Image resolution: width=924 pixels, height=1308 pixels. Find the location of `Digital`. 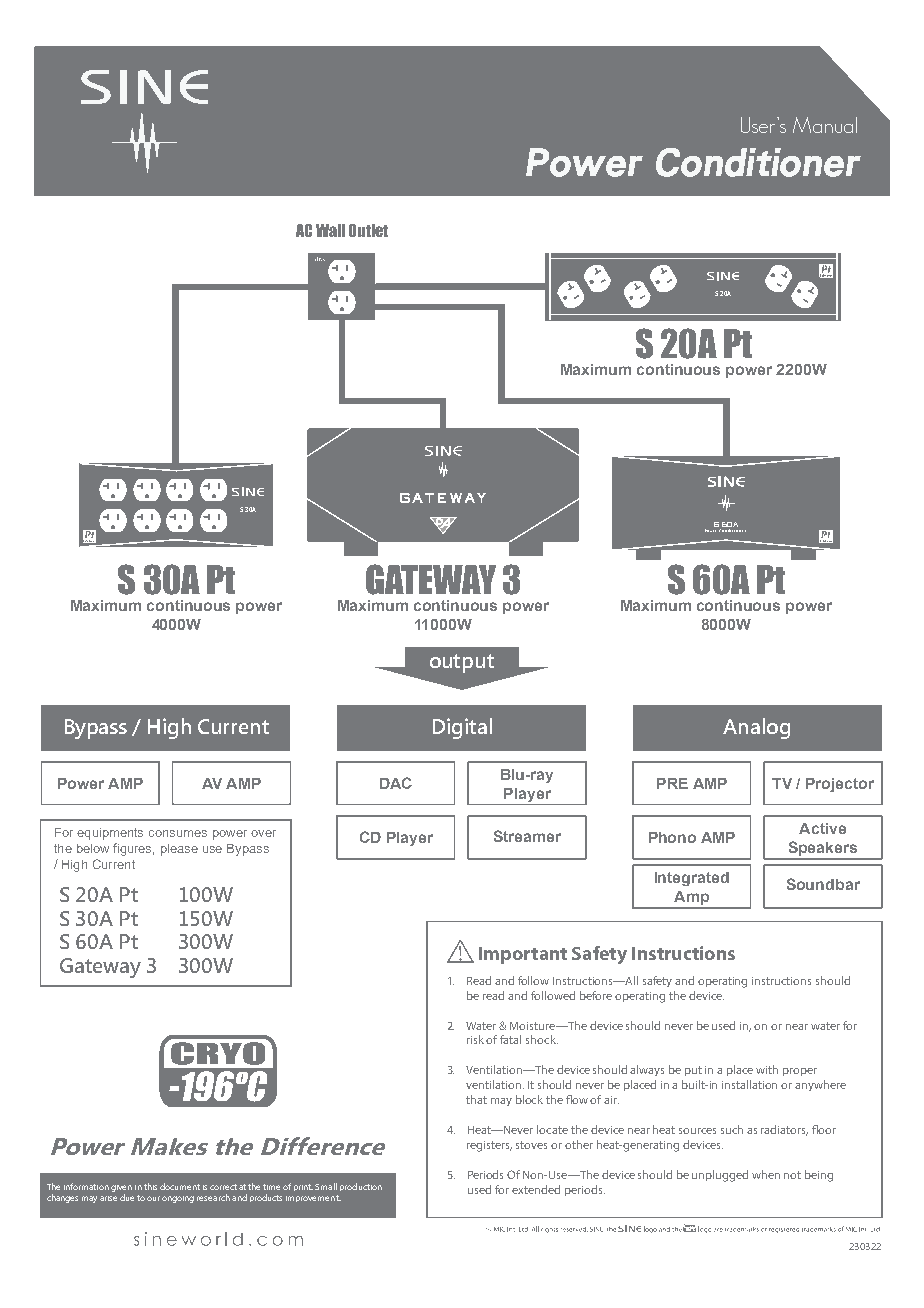

Digital is located at coordinates (462, 728).
